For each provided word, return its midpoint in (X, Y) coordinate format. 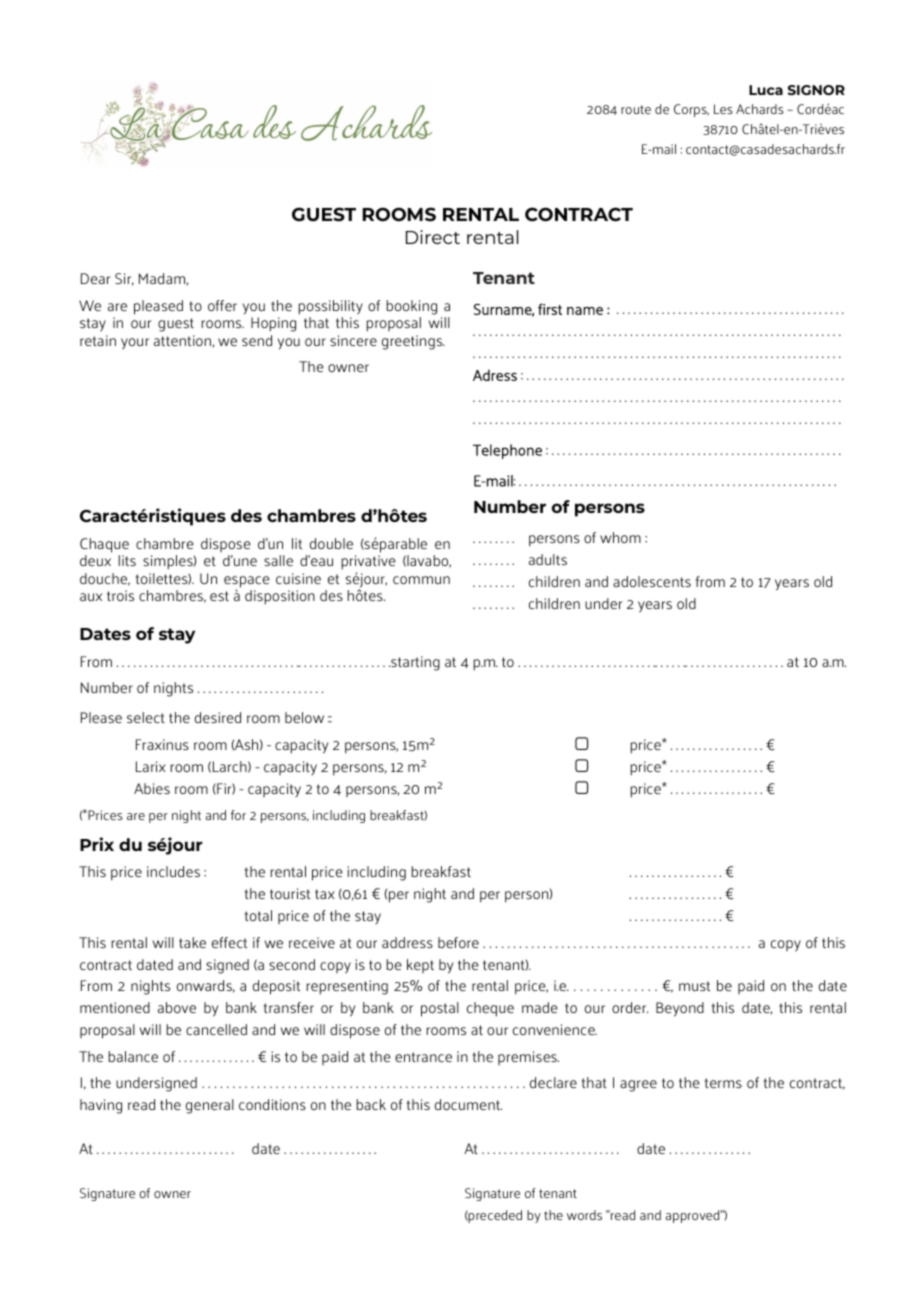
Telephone (507, 451)
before (458, 942)
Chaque (104, 545)
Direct (433, 237)
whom (620, 537)
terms (723, 1083)
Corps (691, 110)
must (694, 986)
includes (173, 871)
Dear (95, 278)
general (210, 1106)
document (468, 1104)
